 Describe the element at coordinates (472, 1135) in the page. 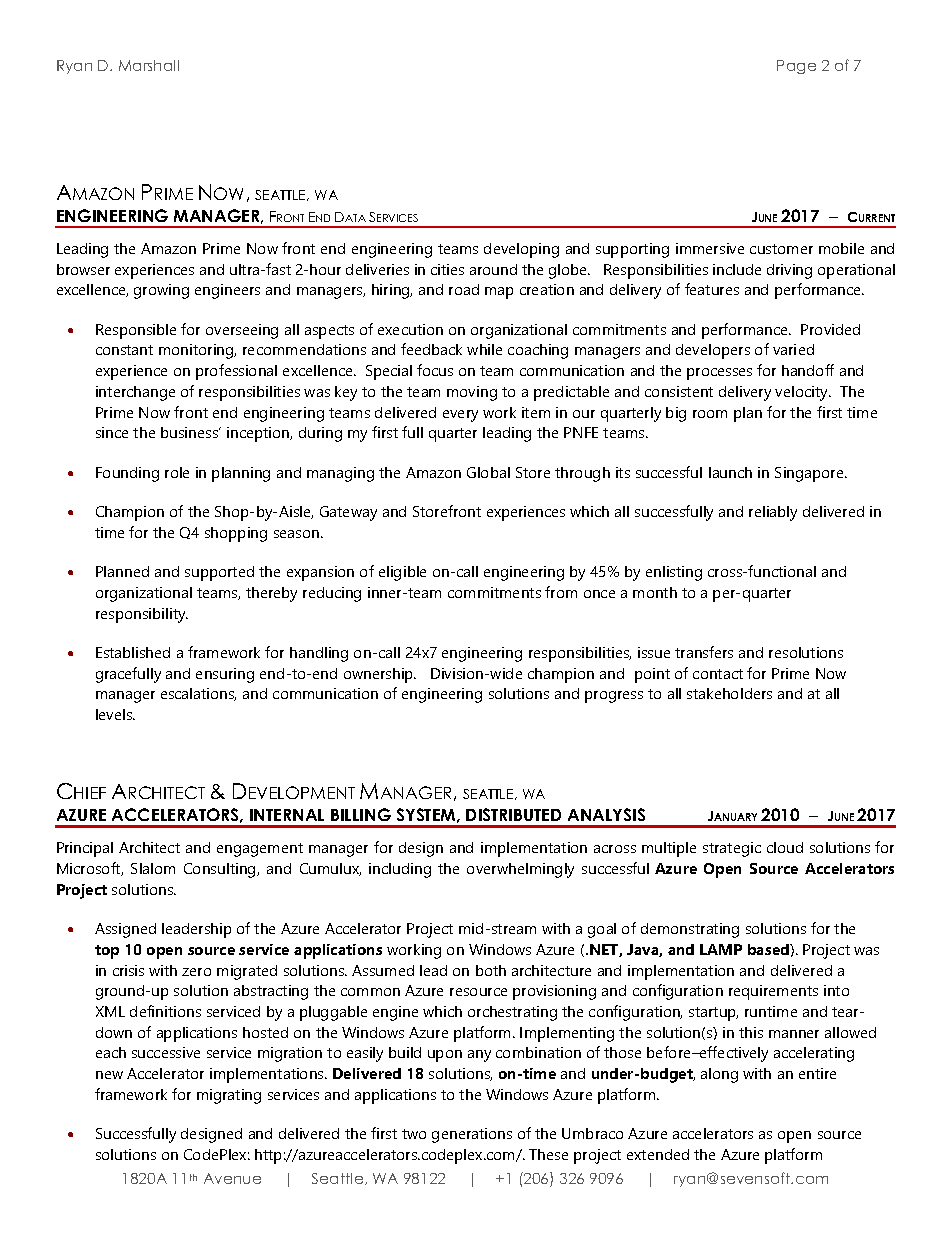

I see `generations` at that location.
